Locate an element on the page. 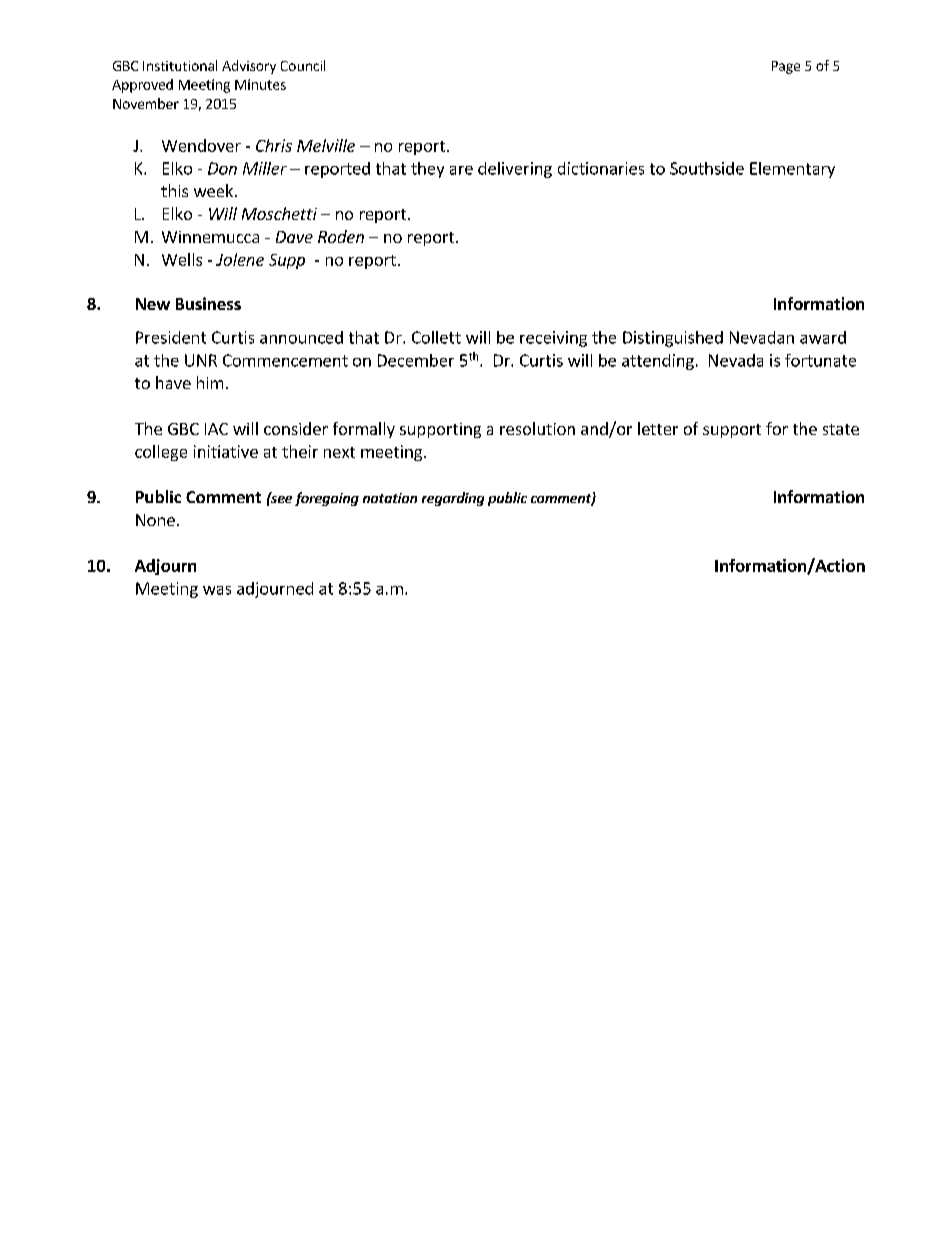 The image size is (952, 1233). state is located at coordinates (841, 429).
